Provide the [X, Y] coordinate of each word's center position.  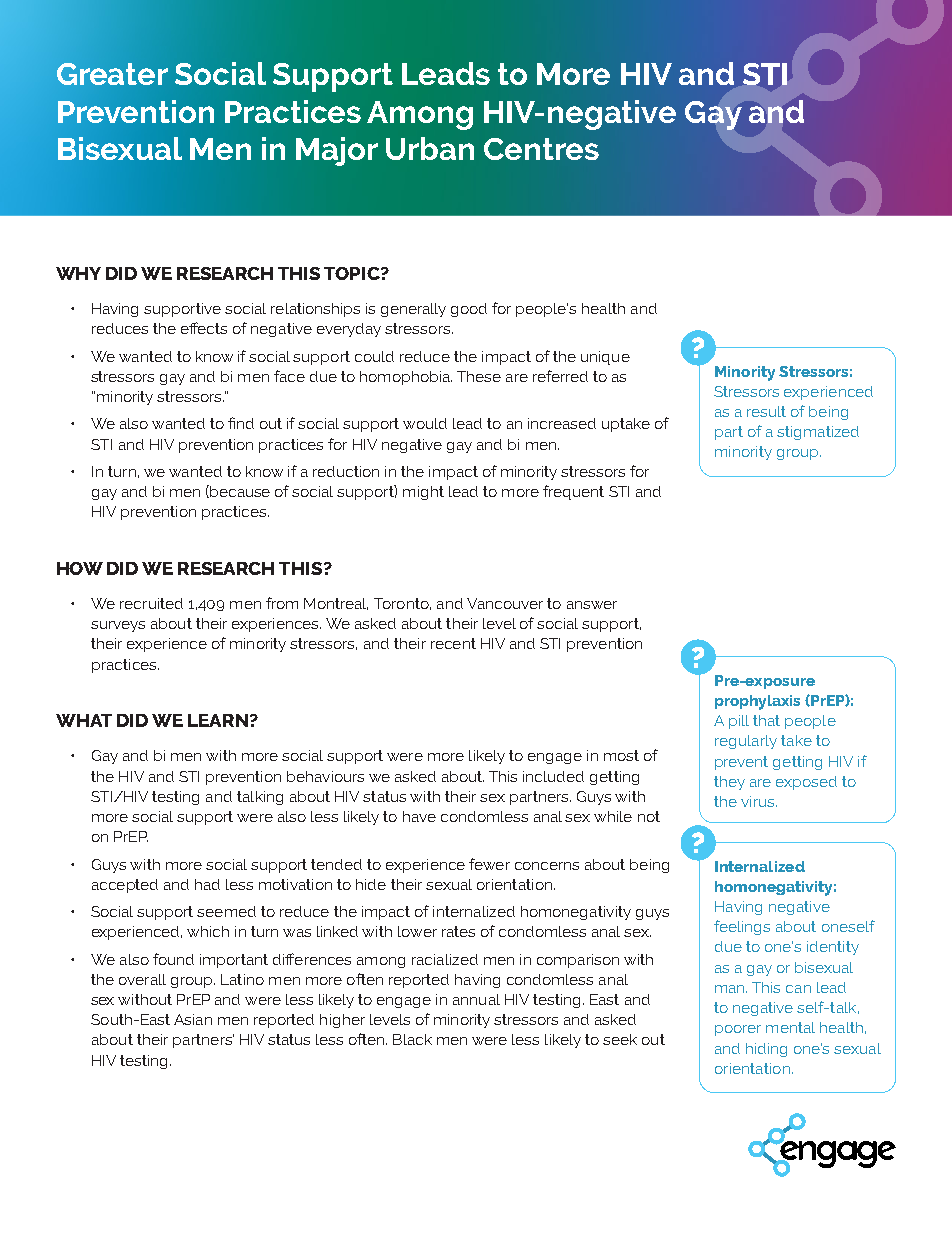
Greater [112, 74]
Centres [541, 149]
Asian [193, 1019]
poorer [738, 1030]
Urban [430, 148]
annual [476, 999]
